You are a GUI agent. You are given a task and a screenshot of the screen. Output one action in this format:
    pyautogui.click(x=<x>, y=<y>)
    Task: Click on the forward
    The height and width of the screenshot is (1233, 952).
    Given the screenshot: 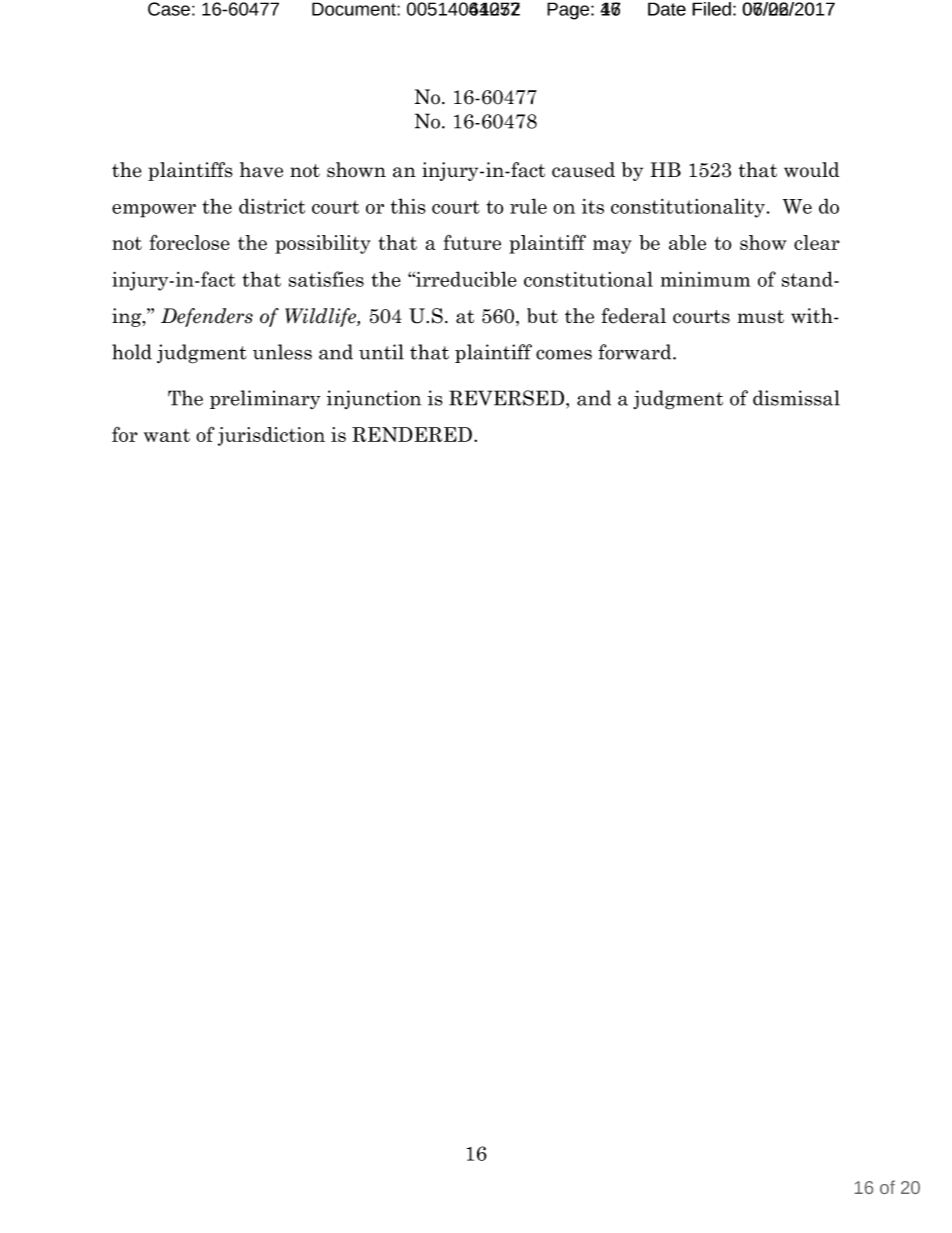 What is the action you would take?
    pyautogui.click(x=636, y=352)
